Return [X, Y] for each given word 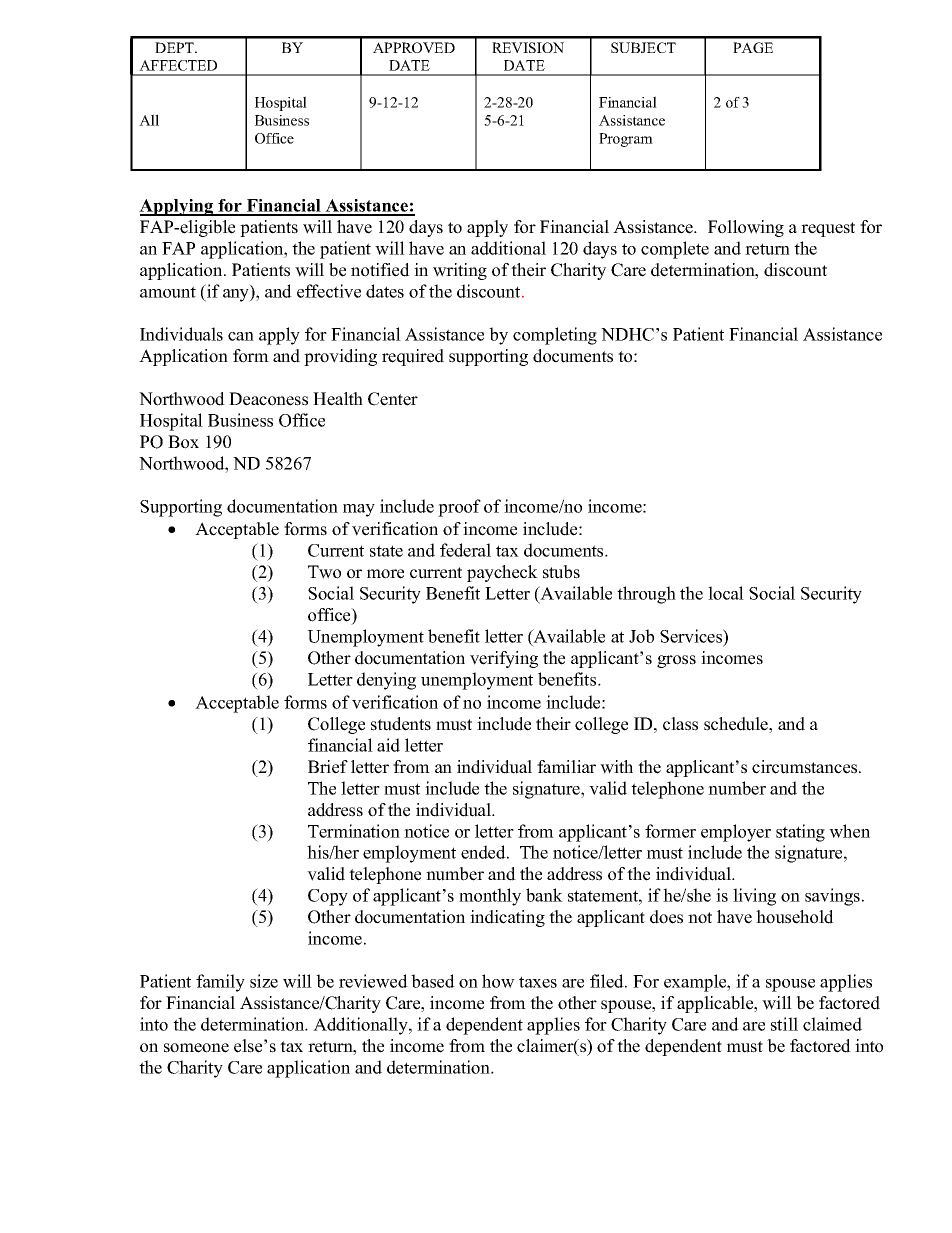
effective [329, 291]
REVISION [528, 47]
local [726, 593]
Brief [328, 767]
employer [736, 833]
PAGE [753, 47]
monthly [490, 897]
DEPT [175, 47]
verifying [504, 659]
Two [324, 572]
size [264, 981]
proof [459, 508]
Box [183, 442]
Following [746, 228]
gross [676, 661]
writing [460, 271]
